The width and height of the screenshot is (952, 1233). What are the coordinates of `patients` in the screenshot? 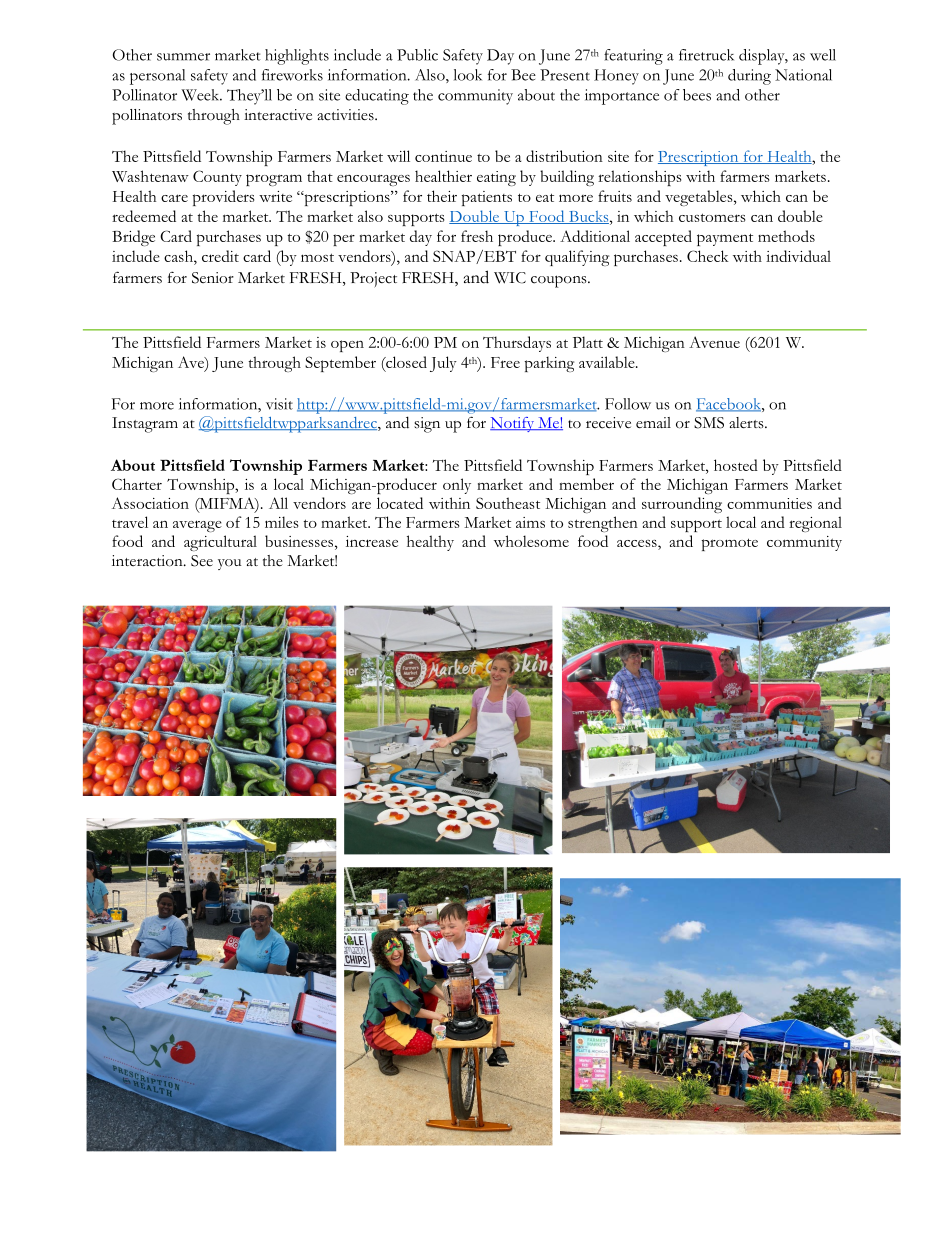 It's located at (487, 198).
